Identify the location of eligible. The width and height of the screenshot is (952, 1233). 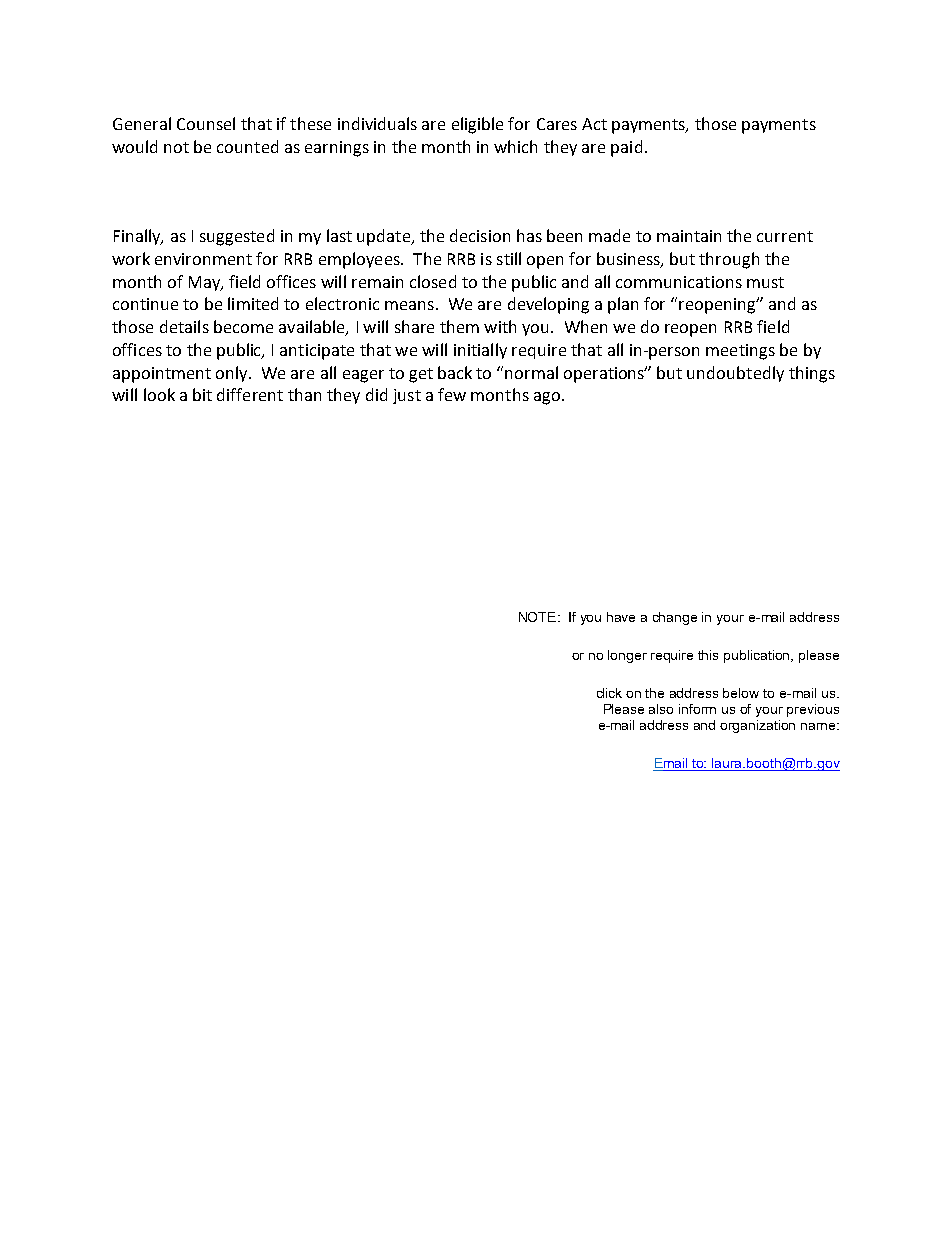
(477, 125).
